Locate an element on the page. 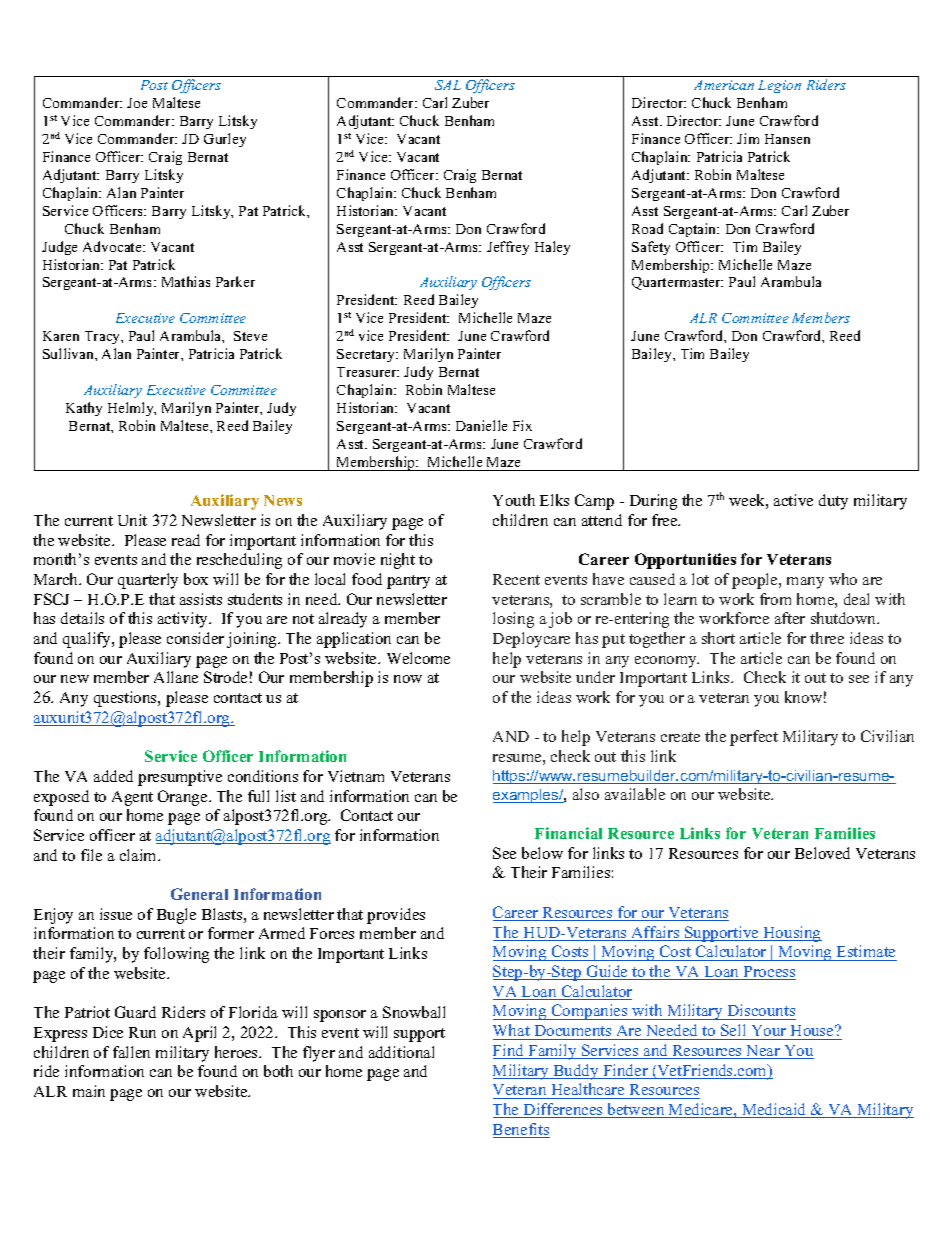  Kathy is located at coordinates (84, 409).
